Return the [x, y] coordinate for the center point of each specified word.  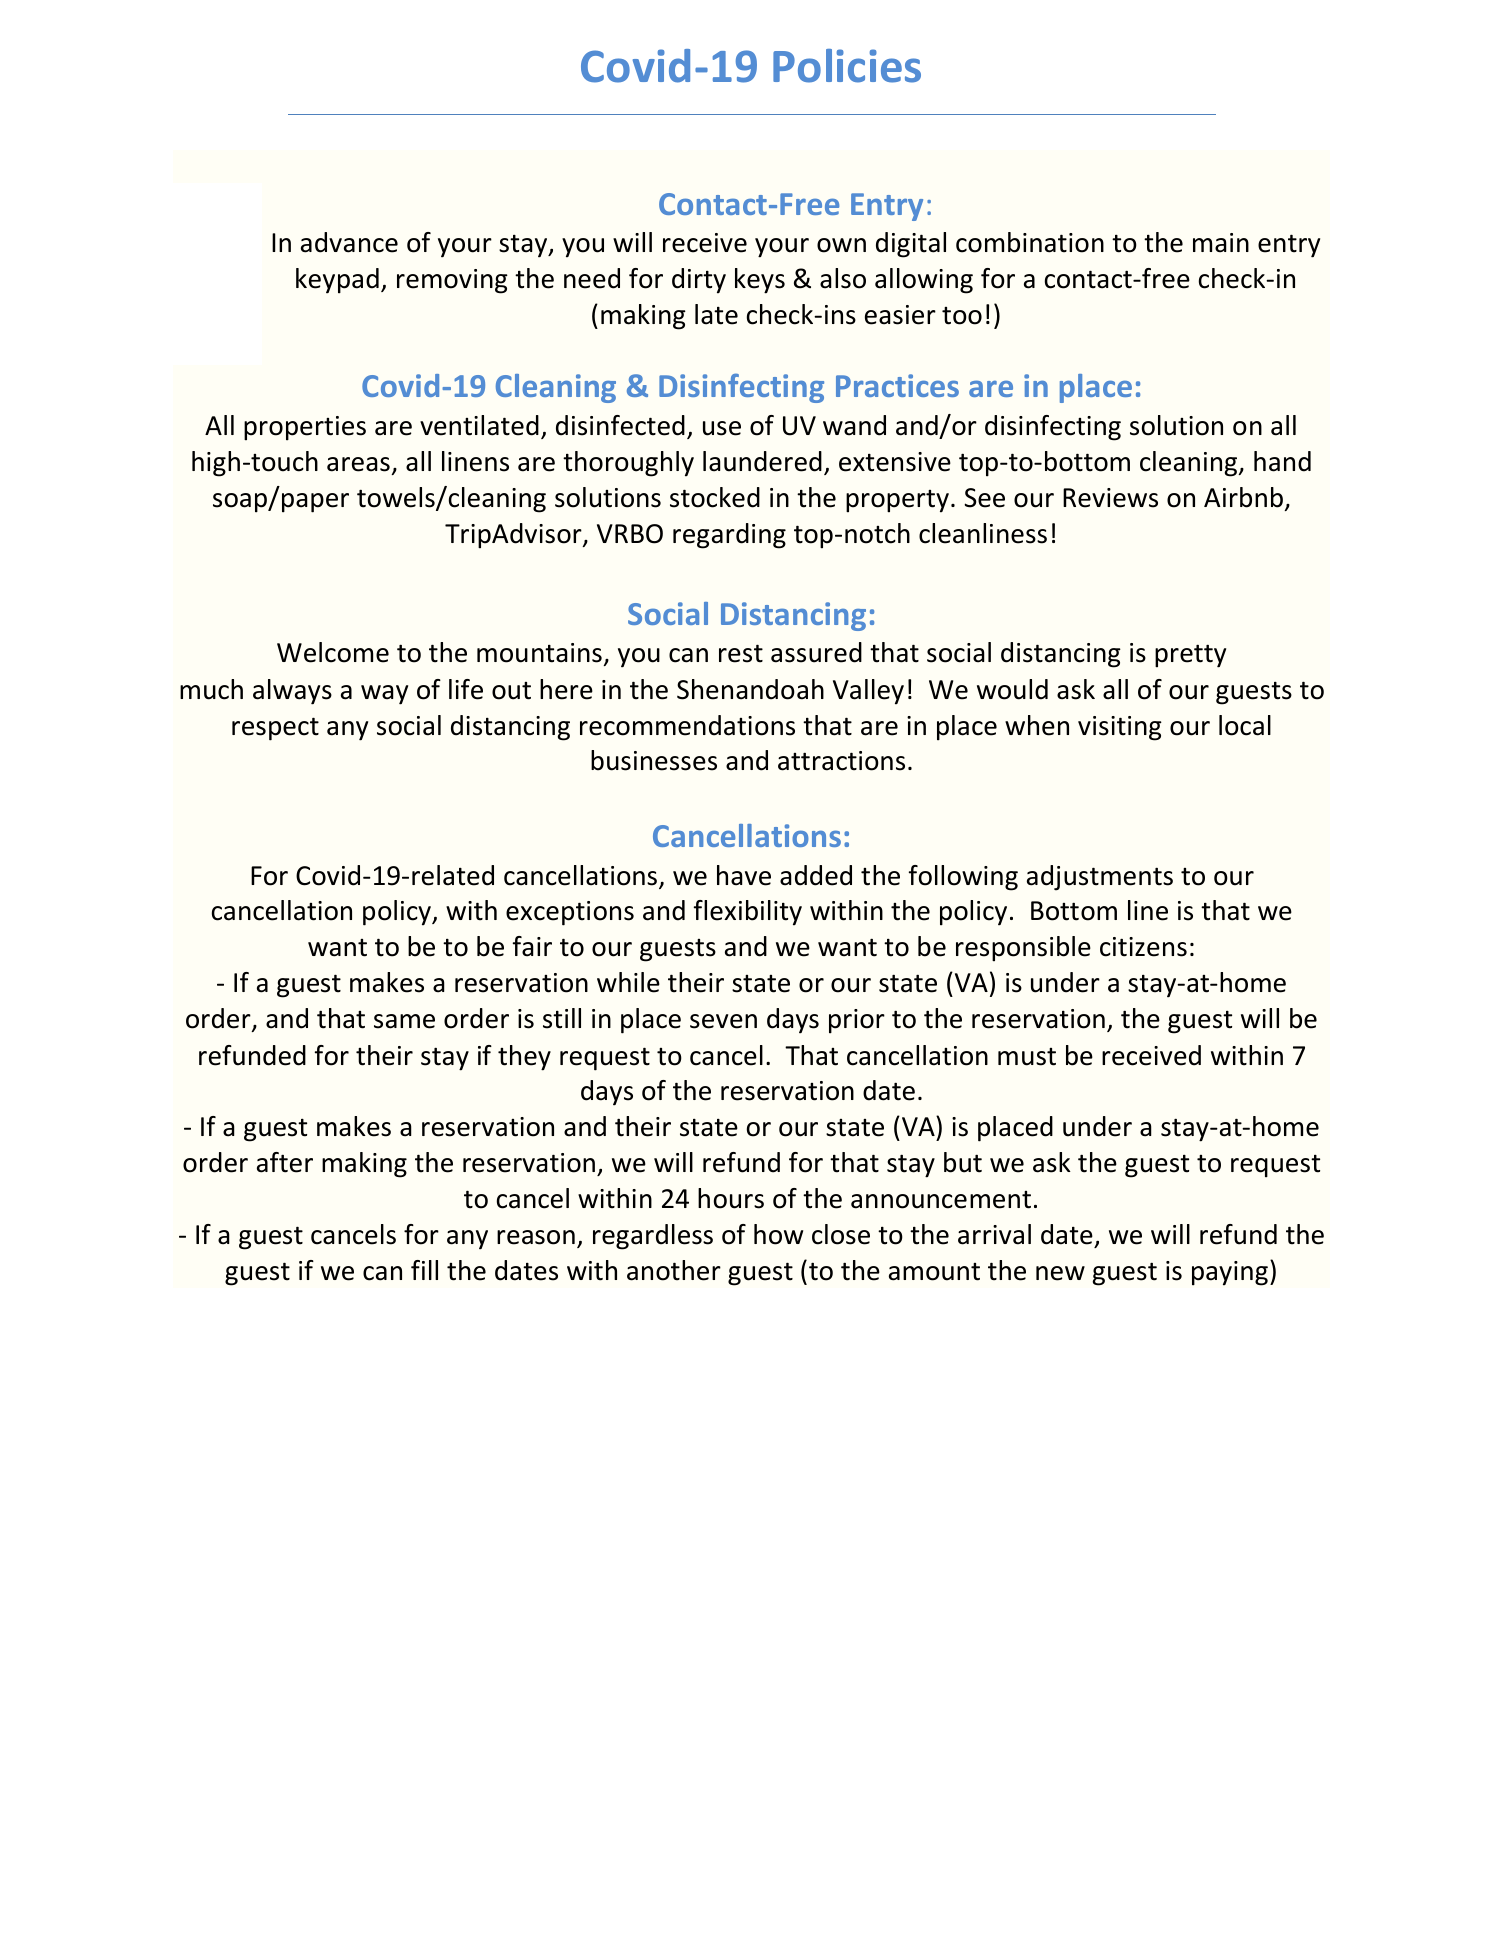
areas [358, 464]
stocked [715, 497]
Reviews [1110, 498]
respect [275, 729]
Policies [847, 66]
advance [349, 242]
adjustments [1100, 878]
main [1221, 243]
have [744, 875]
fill [424, 1270]
